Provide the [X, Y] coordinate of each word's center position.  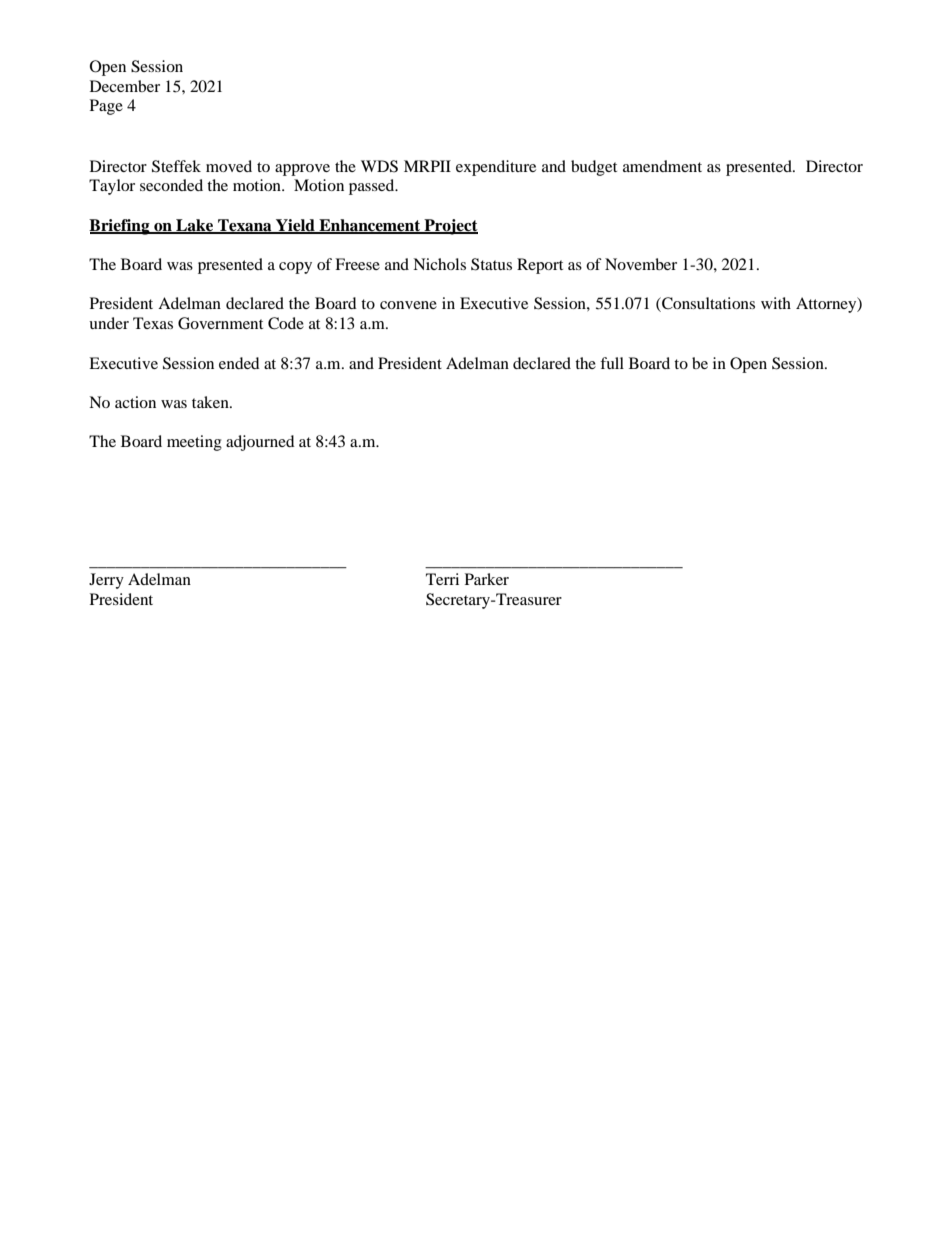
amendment [662, 166]
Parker [487, 579]
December [125, 86]
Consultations [707, 304]
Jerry [106, 581]
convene [408, 305]
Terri [442, 579]
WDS [379, 166]
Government [220, 323]
